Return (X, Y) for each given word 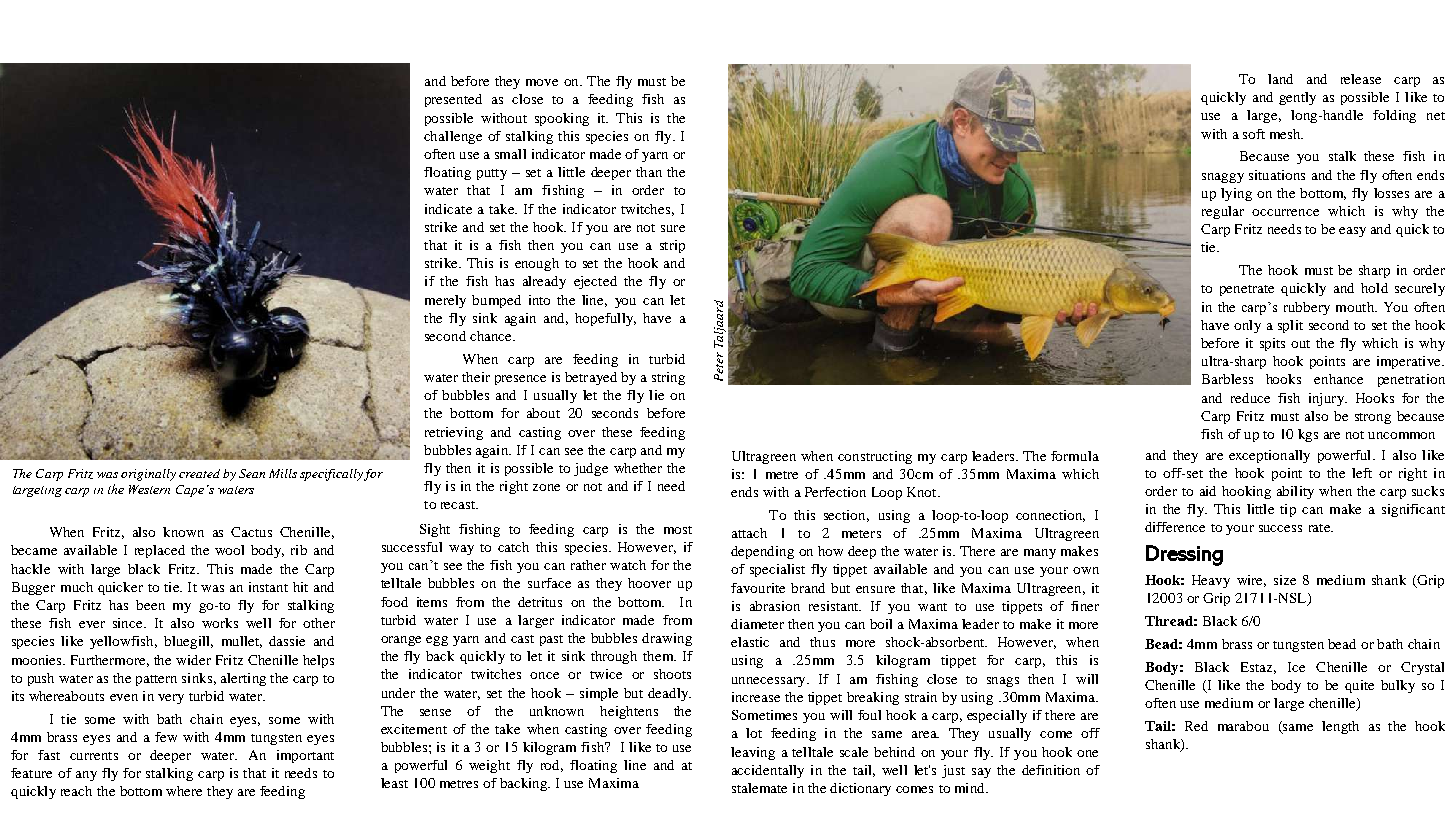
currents (94, 756)
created (199, 473)
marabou (1243, 726)
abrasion (775, 606)
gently (1297, 98)
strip (672, 246)
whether (638, 468)
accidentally (768, 771)
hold (1374, 288)
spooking (562, 119)
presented (453, 100)
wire (1251, 581)
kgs (1308, 435)
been (150, 605)
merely (445, 301)
